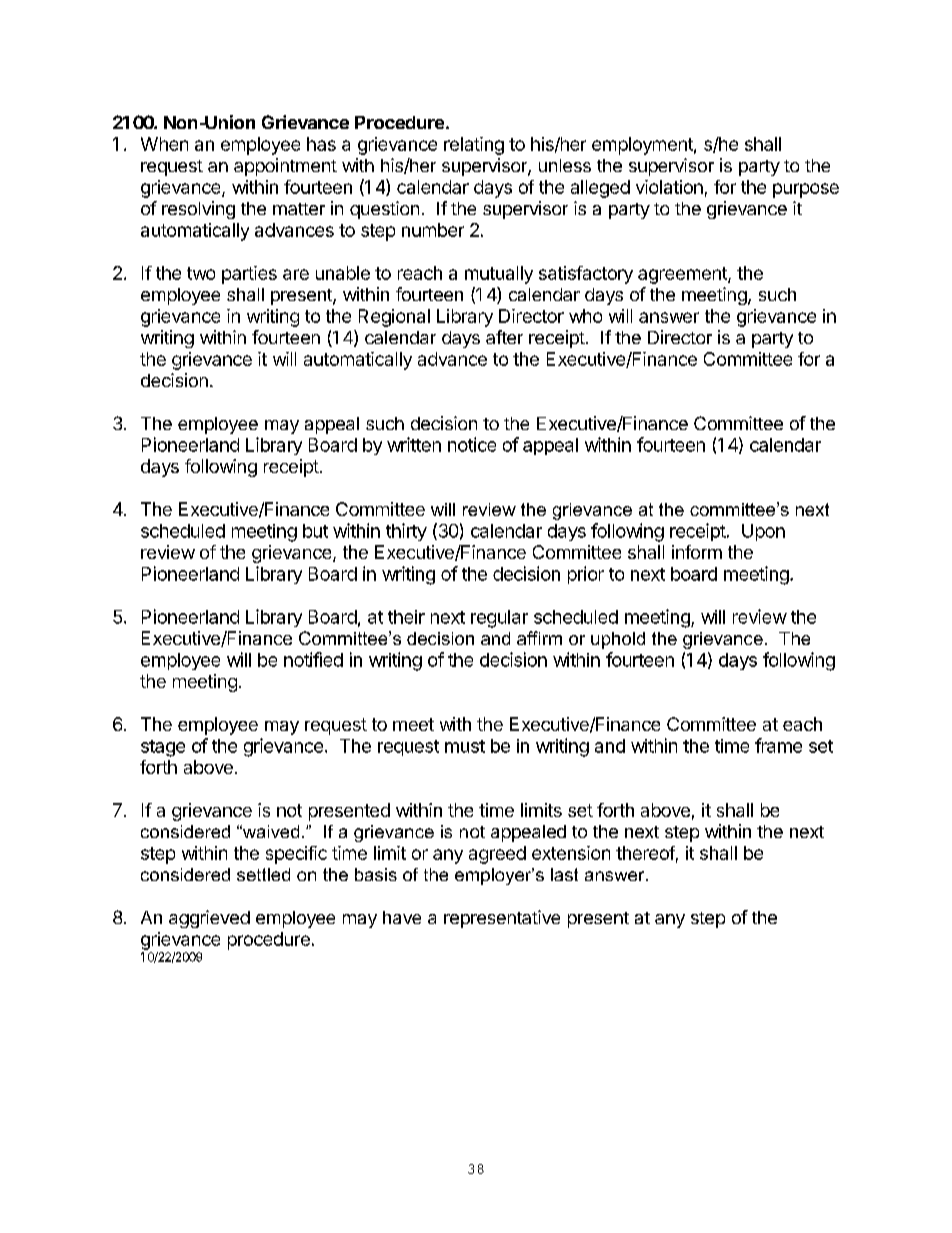 The height and width of the image is (1233, 952). Describe the element at coordinates (285, 167) in the image. I see `appointment` at that location.
